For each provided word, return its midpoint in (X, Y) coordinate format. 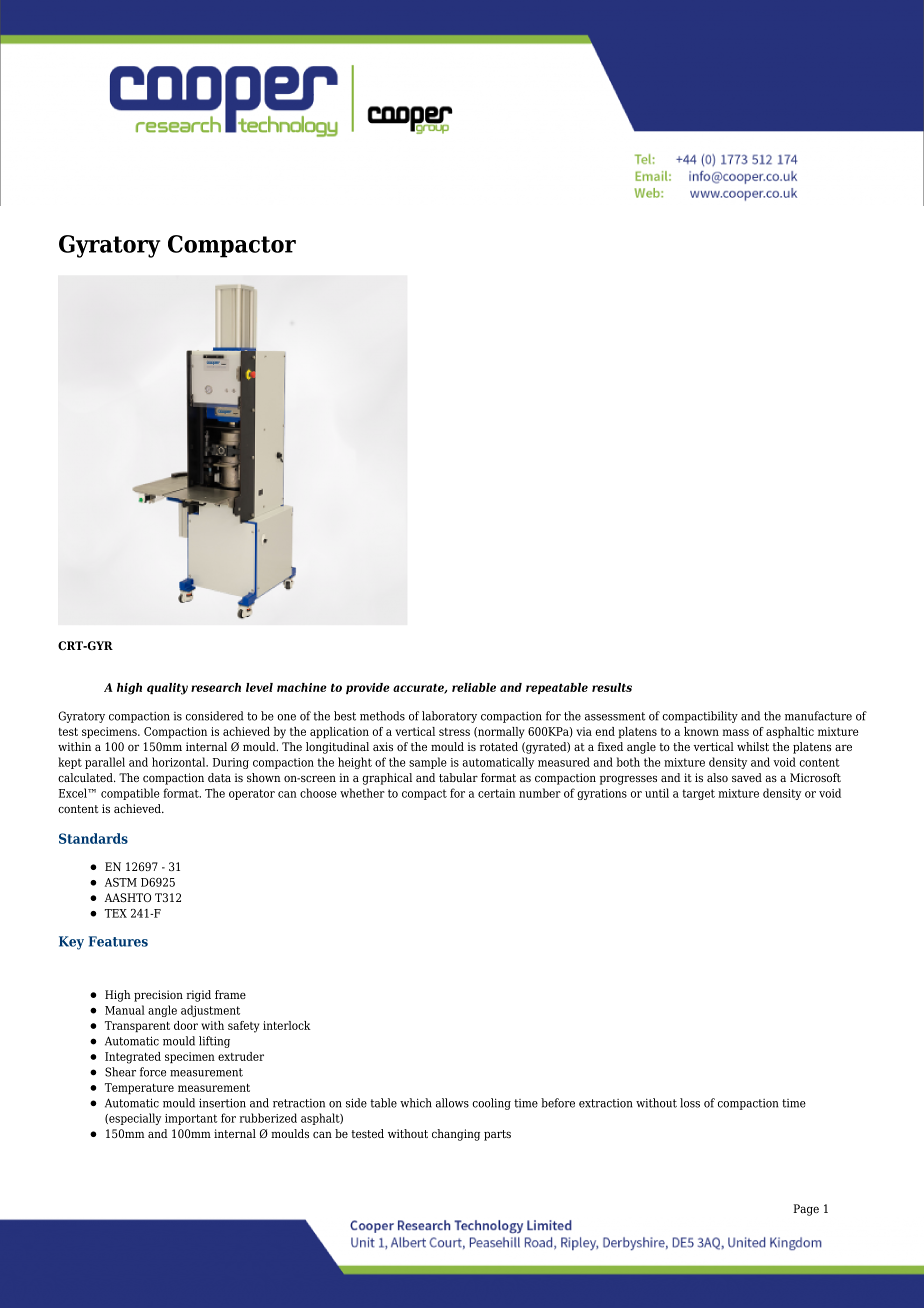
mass (735, 732)
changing (456, 1135)
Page (806, 1210)
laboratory (449, 717)
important (191, 1119)
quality (167, 689)
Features (118, 941)
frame (230, 994)
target (698, 794)
